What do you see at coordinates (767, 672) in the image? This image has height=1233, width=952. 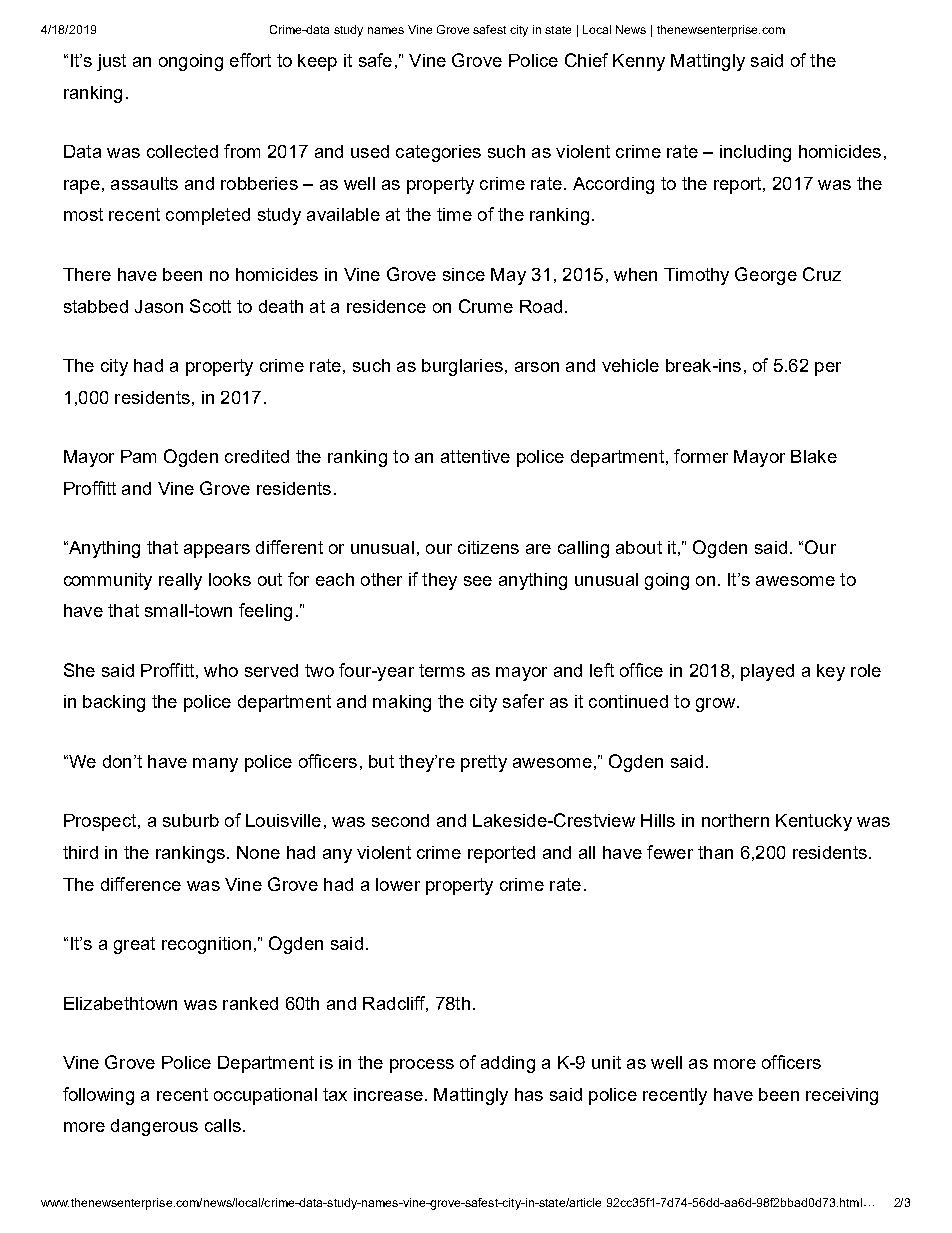 I see `played` at bounding box center [767, 672].
